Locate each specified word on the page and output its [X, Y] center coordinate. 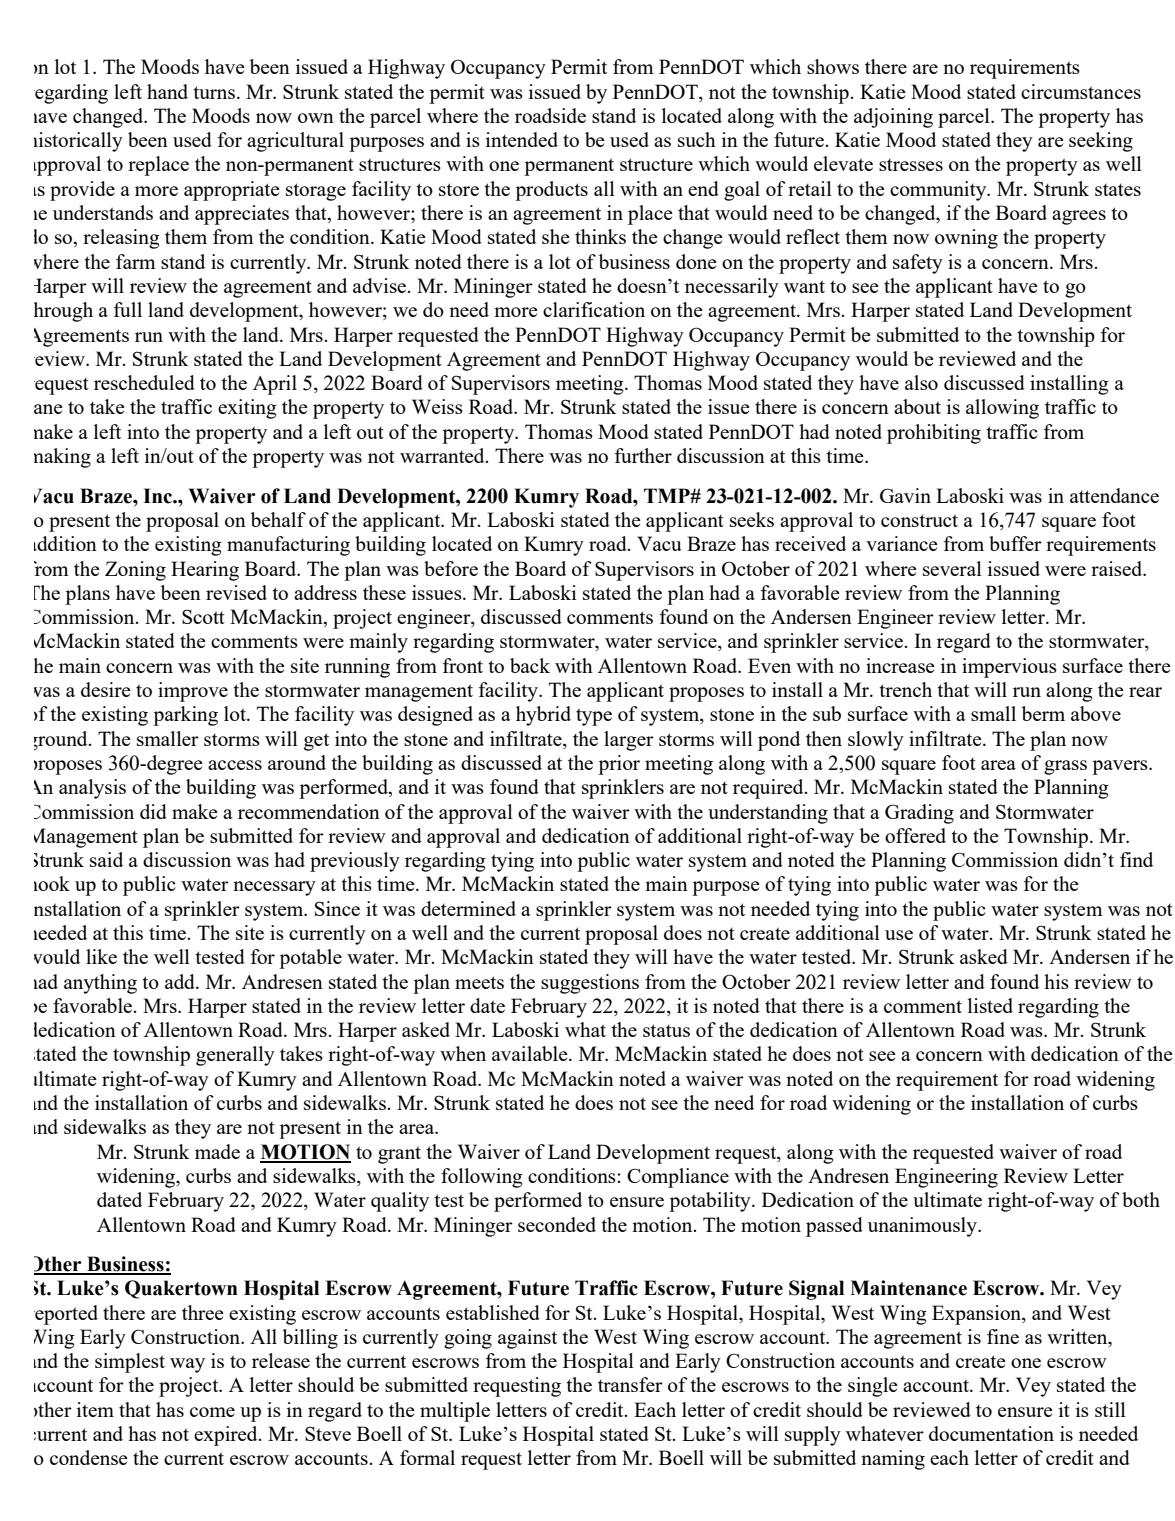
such [697, 139]
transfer [630, 1384]
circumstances [1081, 91]
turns [214, 92]
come [212, 1412]
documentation [991, 1433]
